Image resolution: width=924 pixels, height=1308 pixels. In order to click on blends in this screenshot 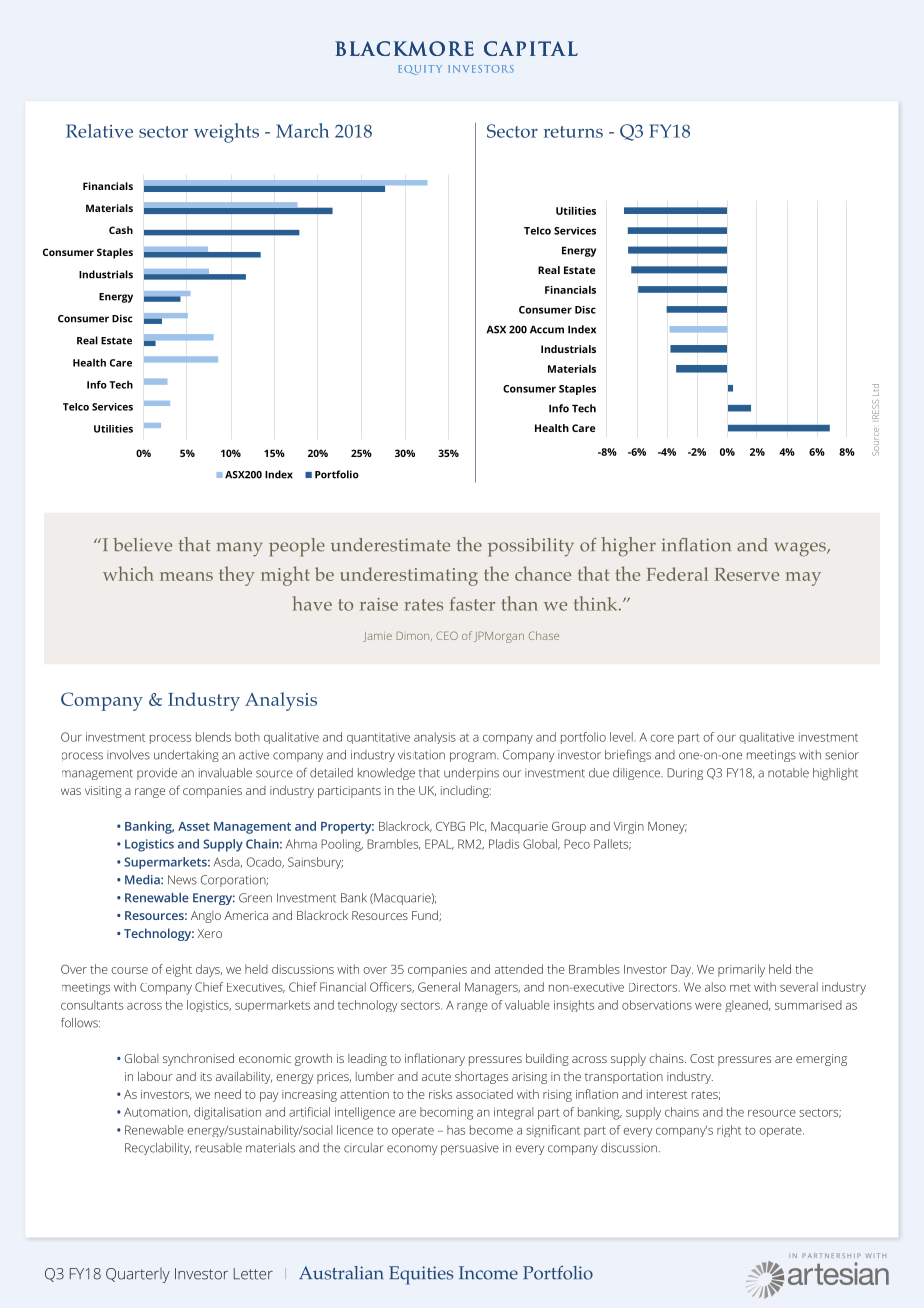, I will do `click(213, 737)`.
